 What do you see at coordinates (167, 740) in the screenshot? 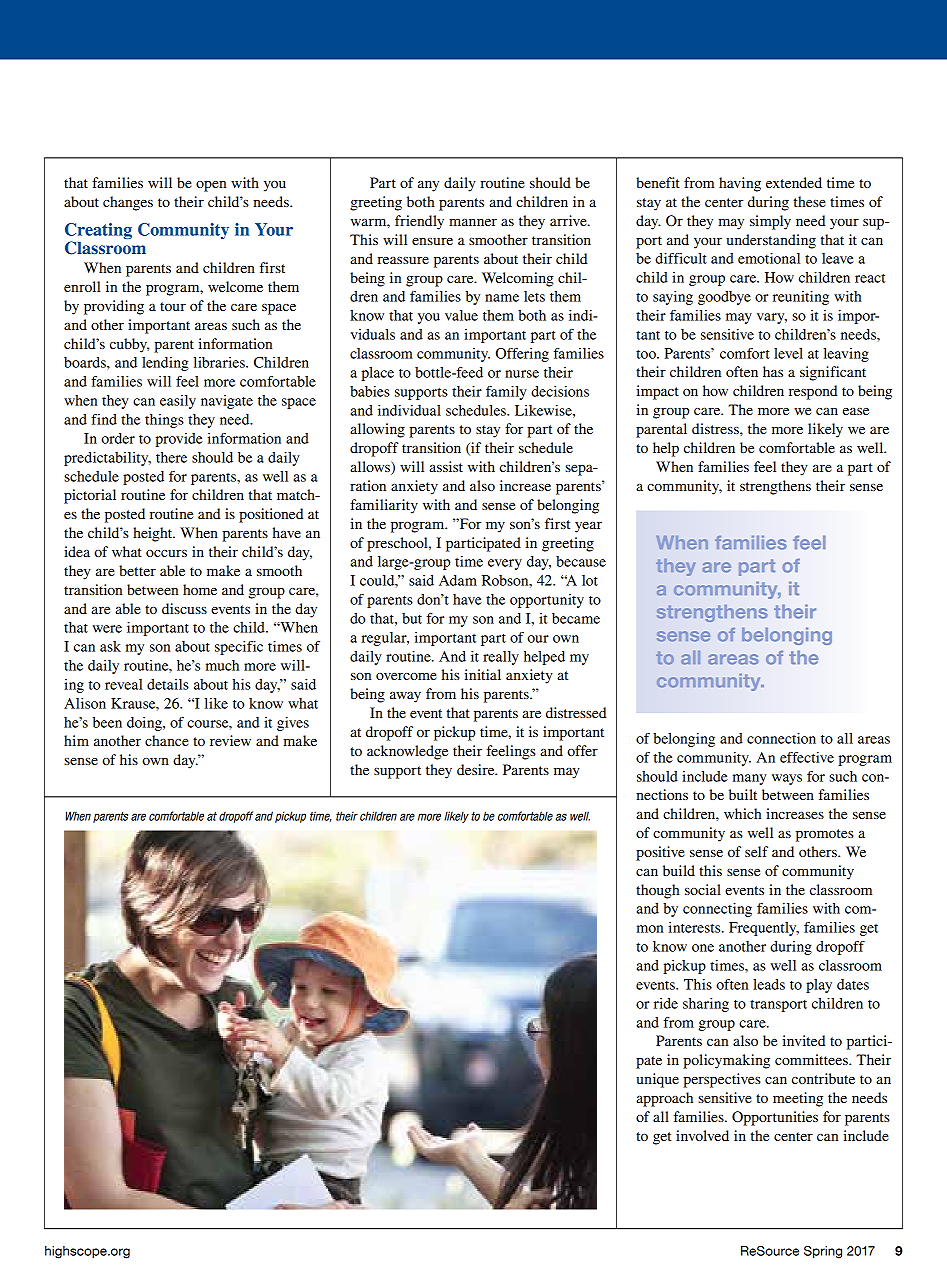
I see `chance` at bounding box center [167, 740].
